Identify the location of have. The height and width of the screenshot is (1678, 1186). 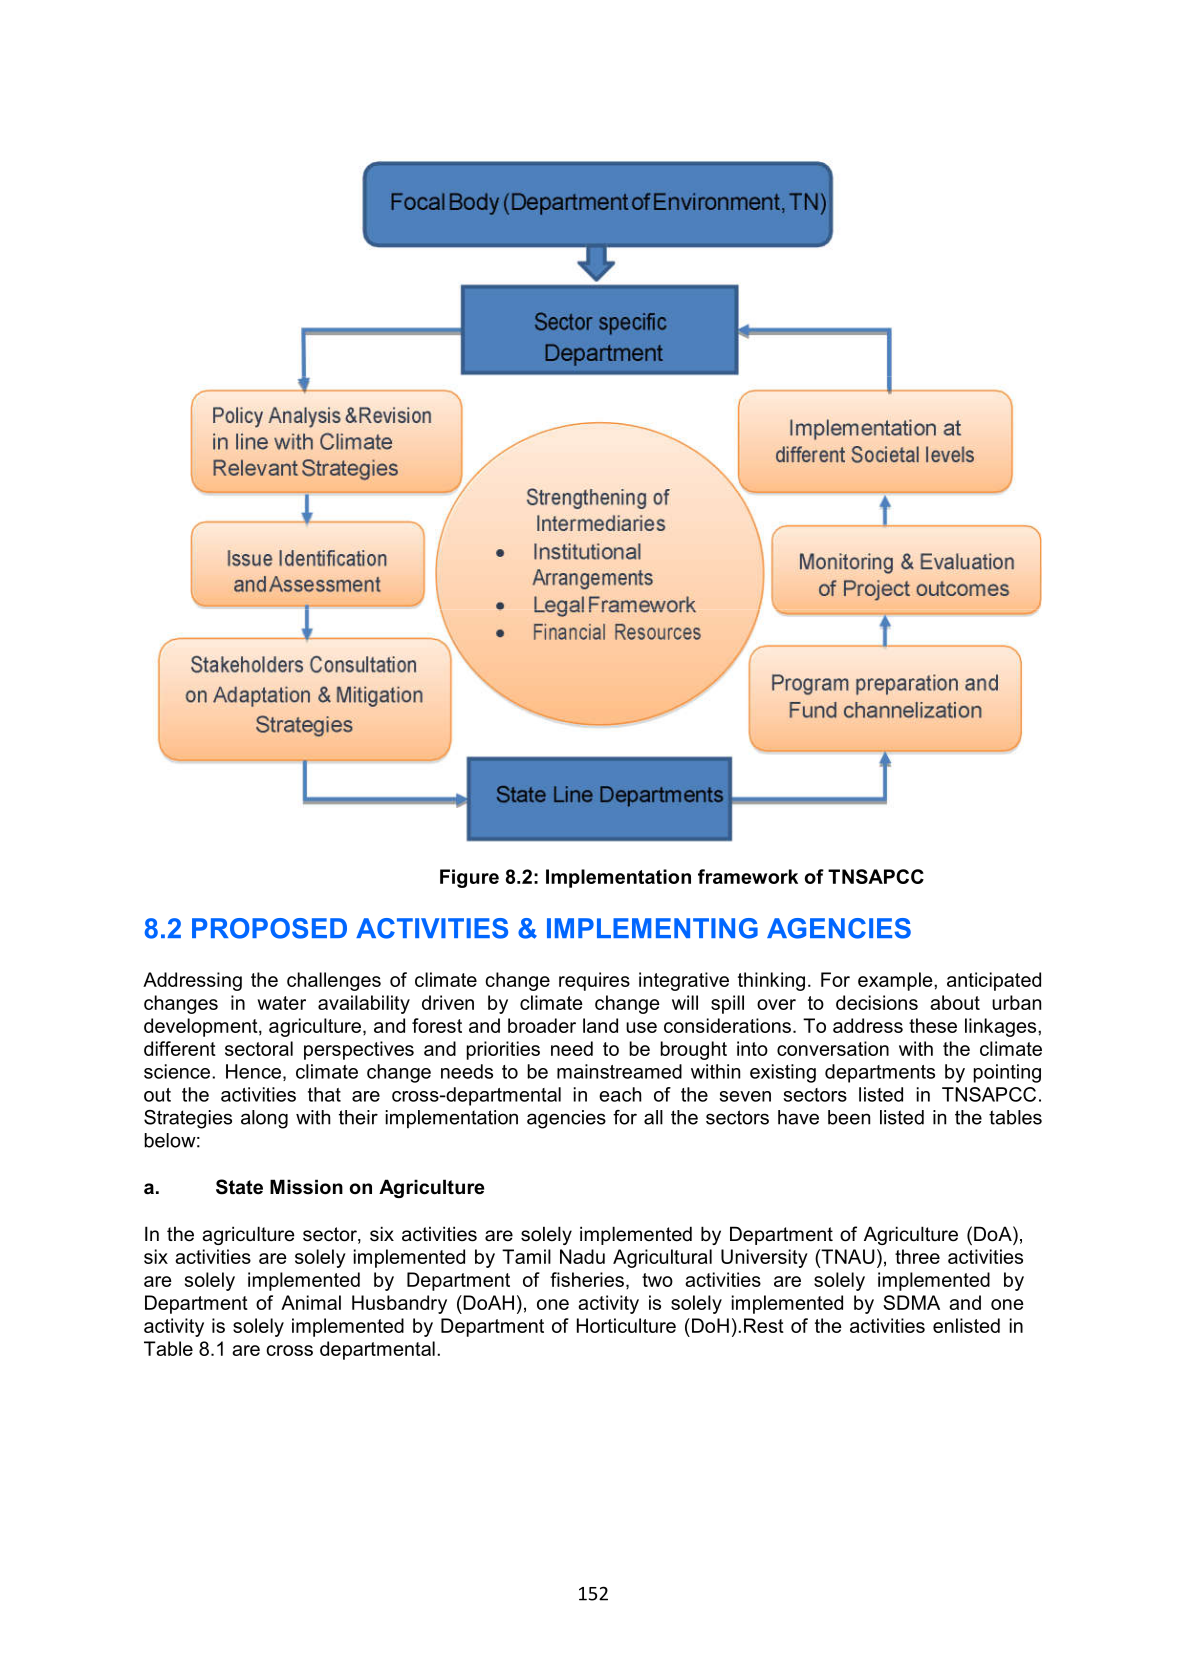
(798, 1117).
